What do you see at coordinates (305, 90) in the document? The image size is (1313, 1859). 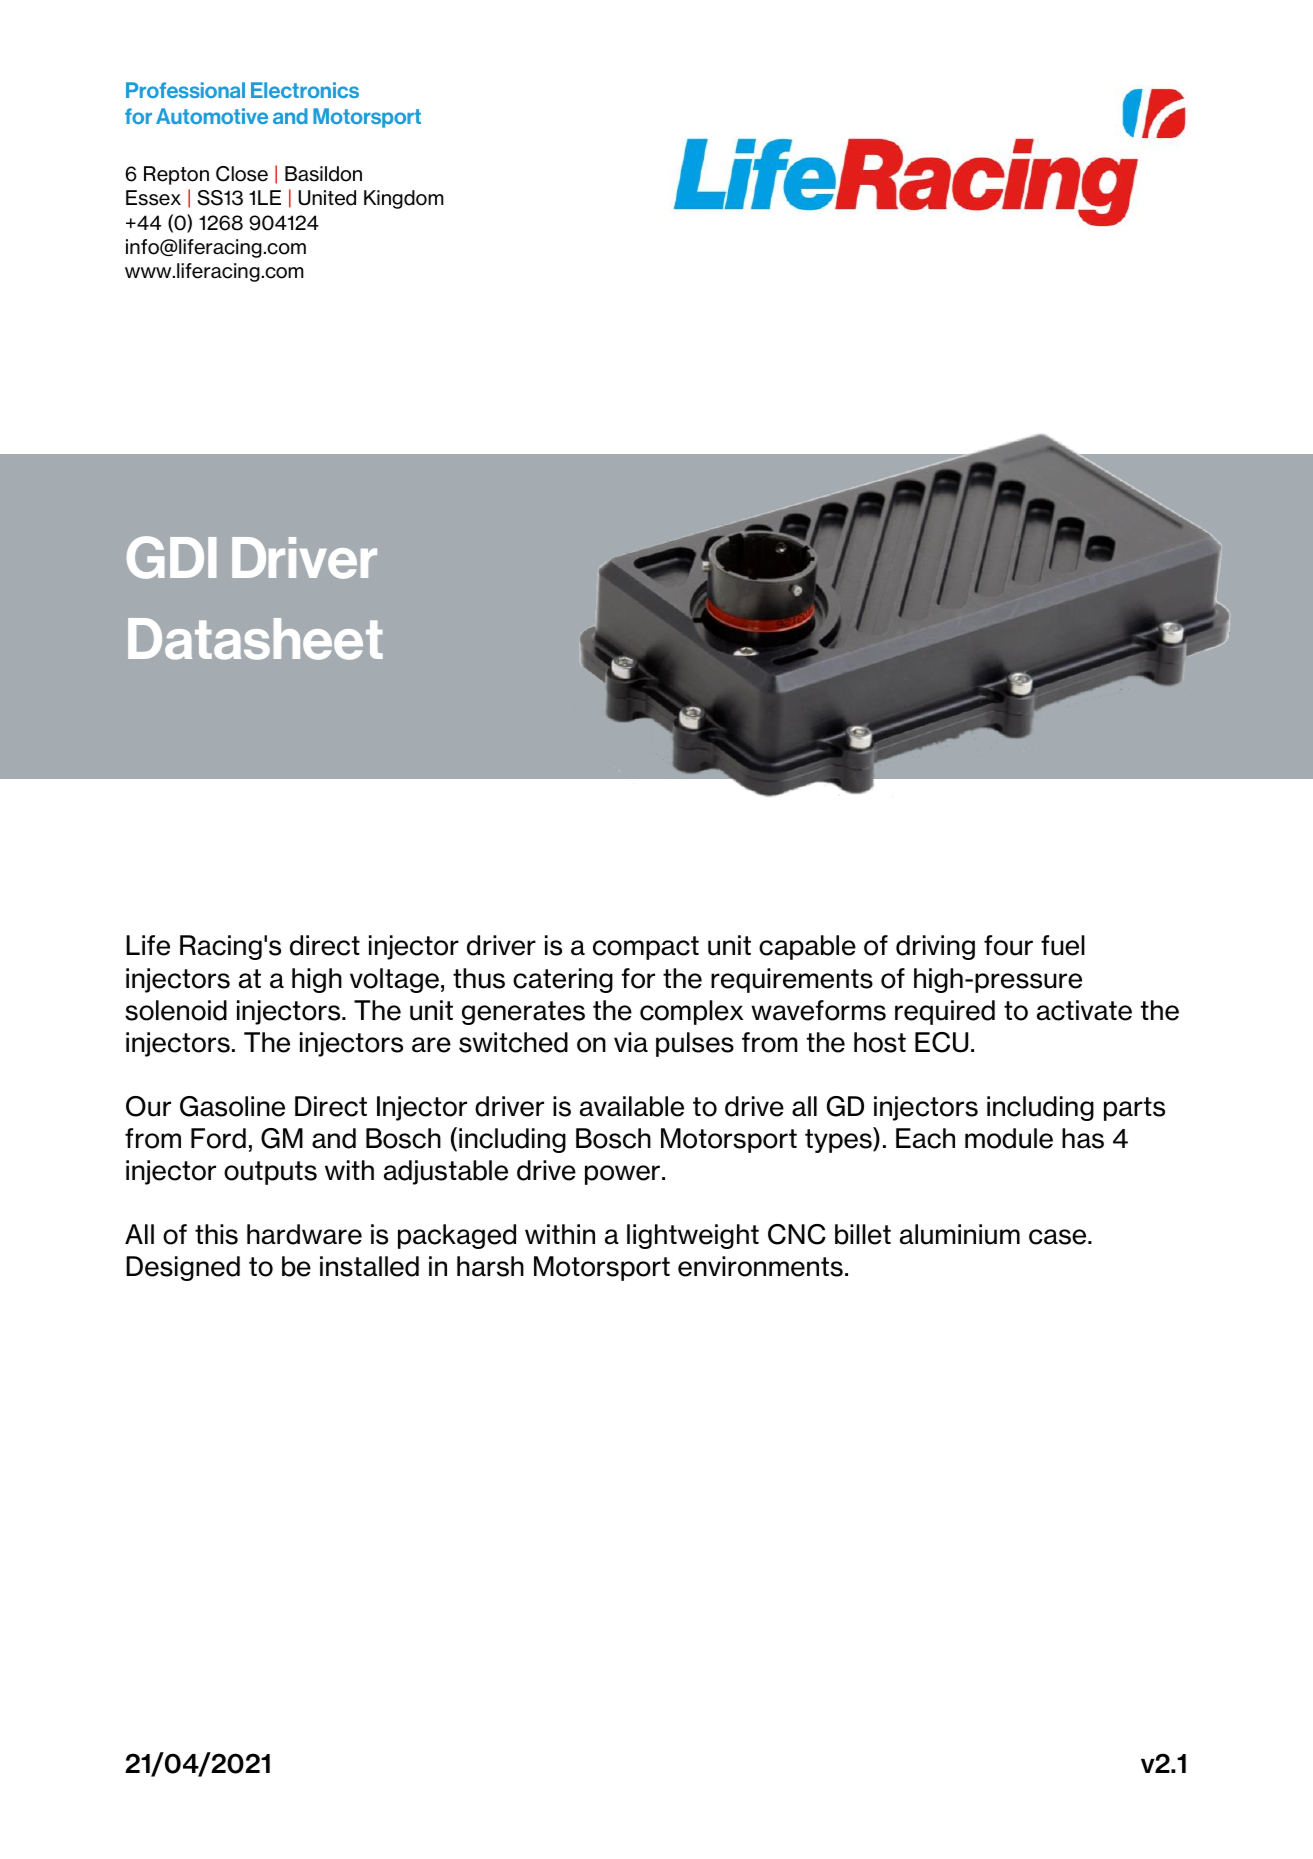 I see `Electronics` at bounding box center [305, 90].
